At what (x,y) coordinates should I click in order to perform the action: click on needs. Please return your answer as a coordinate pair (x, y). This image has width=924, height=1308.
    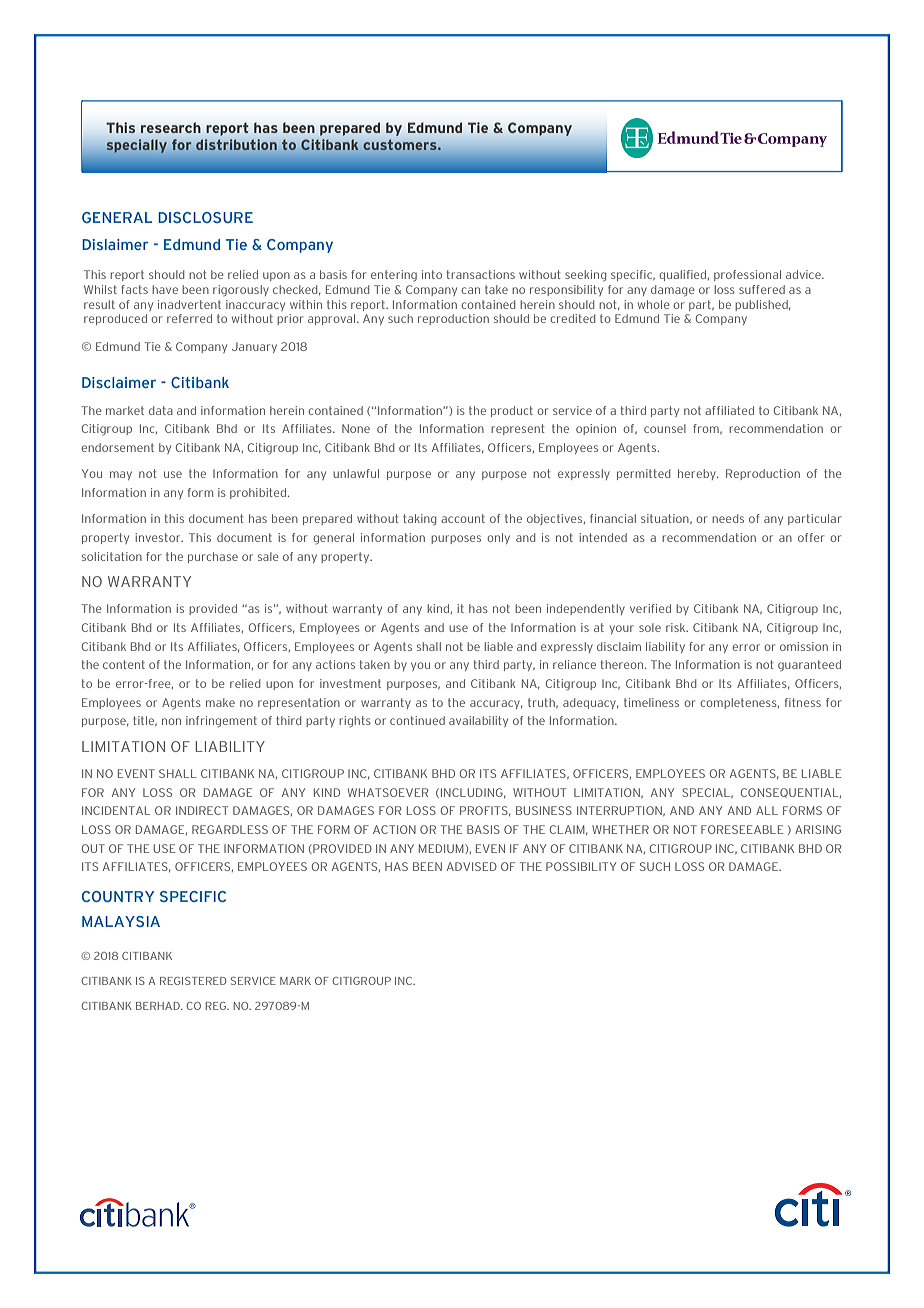
    Looking at the image, I should click on (728, 518).
